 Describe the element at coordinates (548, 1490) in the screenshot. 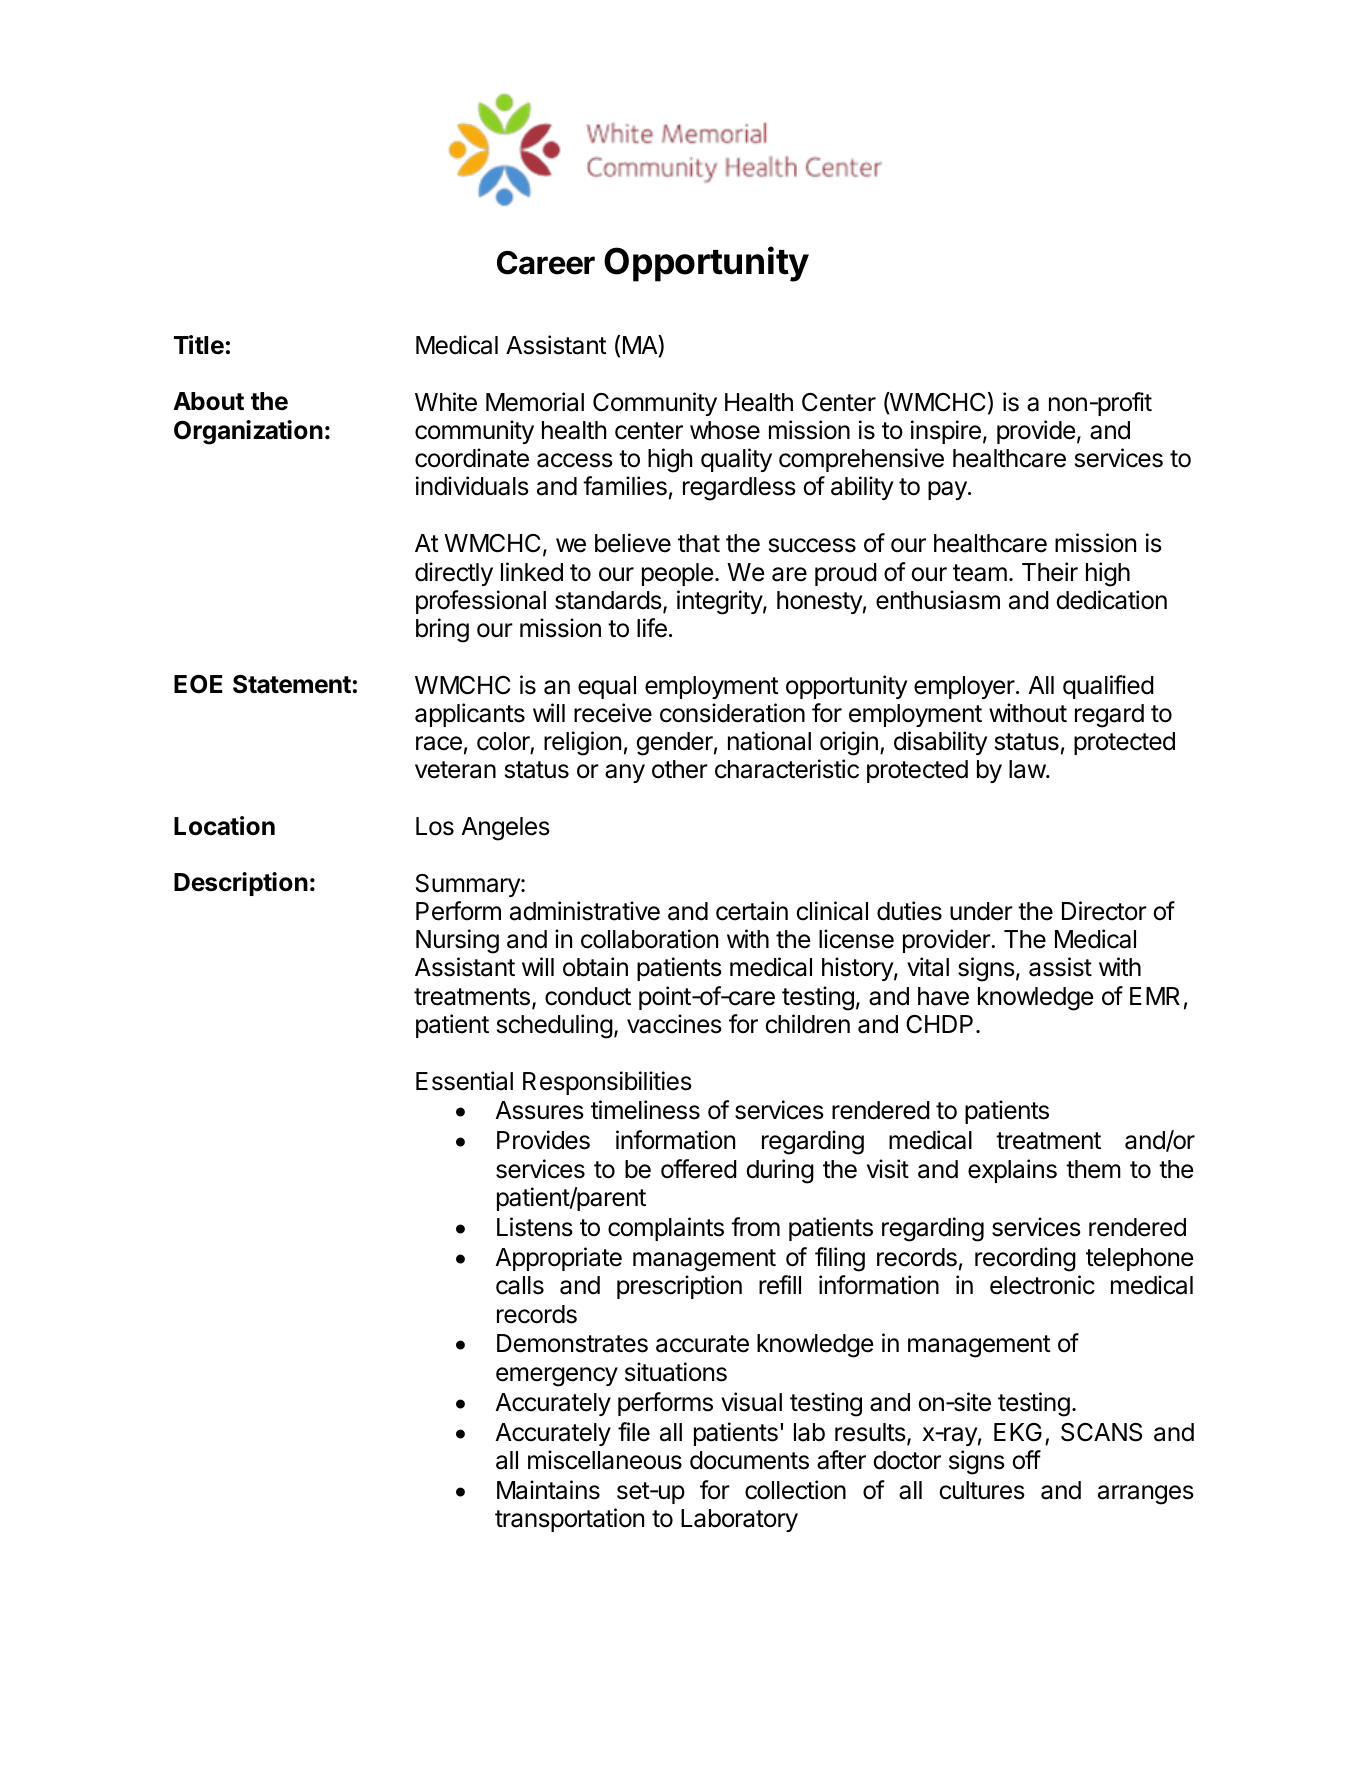

I see `Maintains` at that location.
